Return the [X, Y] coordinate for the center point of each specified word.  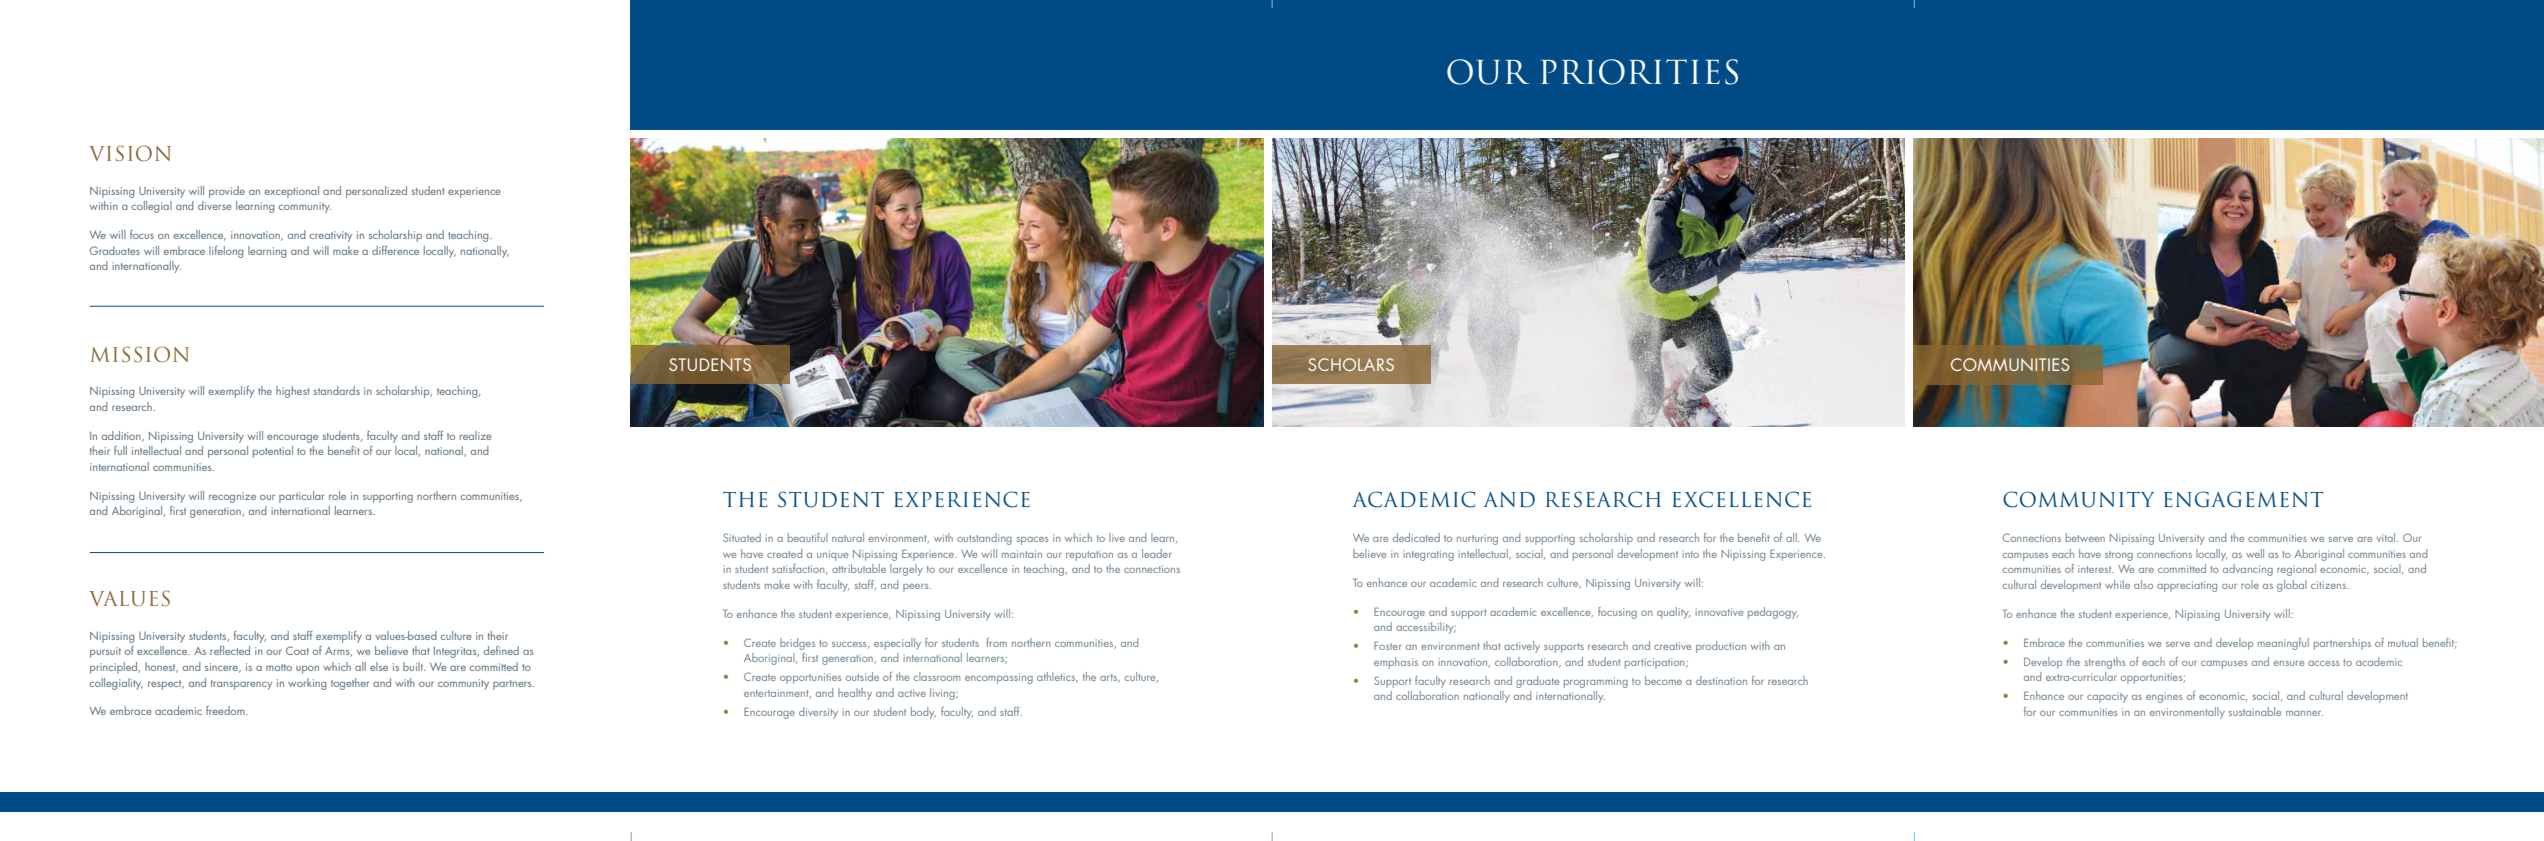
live [1117, 537]
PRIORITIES [1639, 72]
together [350, 684]
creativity [330, 236]
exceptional [291, 192]
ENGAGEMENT [2244, 499]
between [2085, 537]
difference [395, 250]
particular [301, 497]
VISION [130, 153]
